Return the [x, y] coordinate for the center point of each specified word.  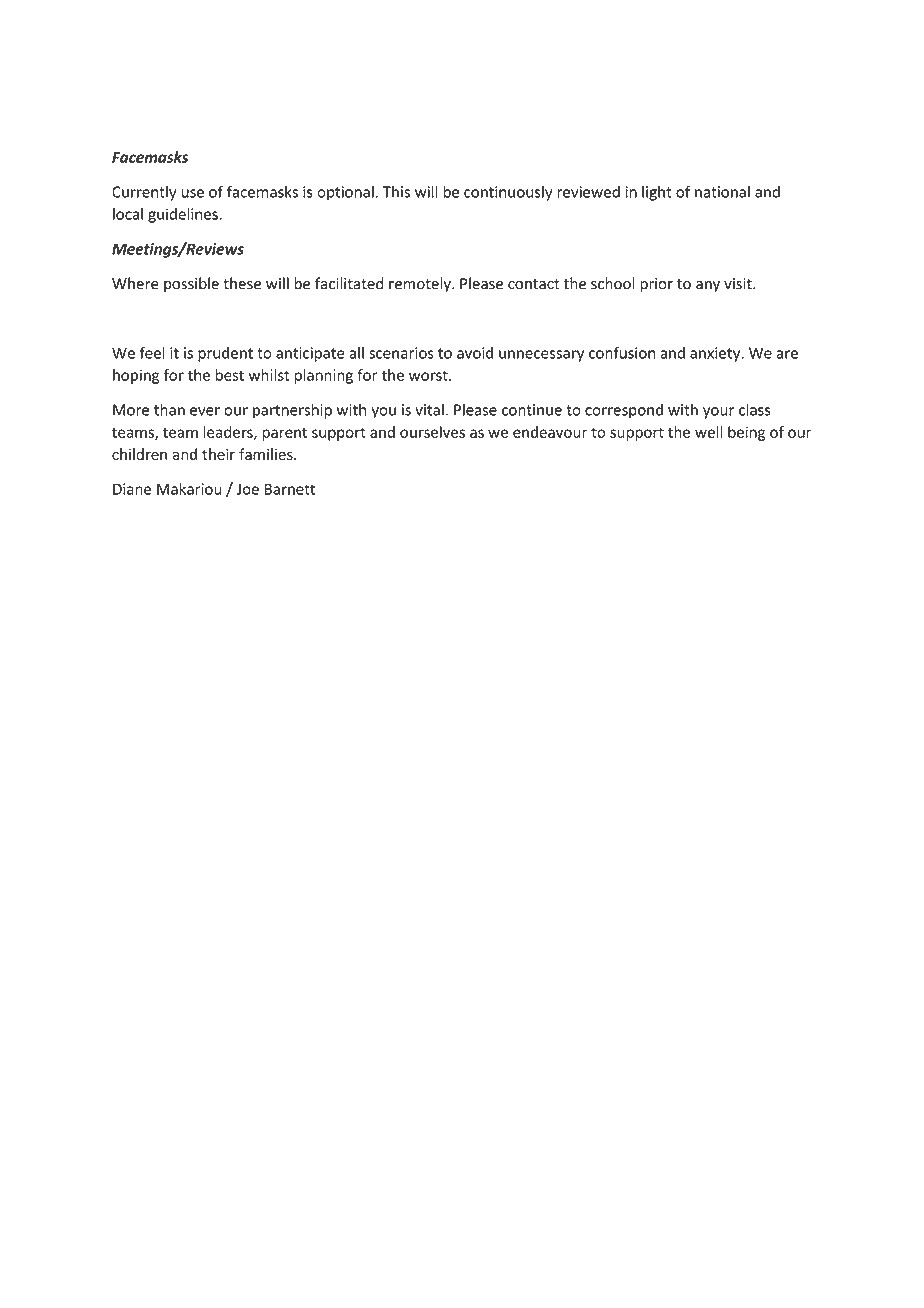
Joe [247, 489]
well [709, 432]
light [657, 193]
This [396, 192]
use [193, 193]
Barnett [290, 489]
